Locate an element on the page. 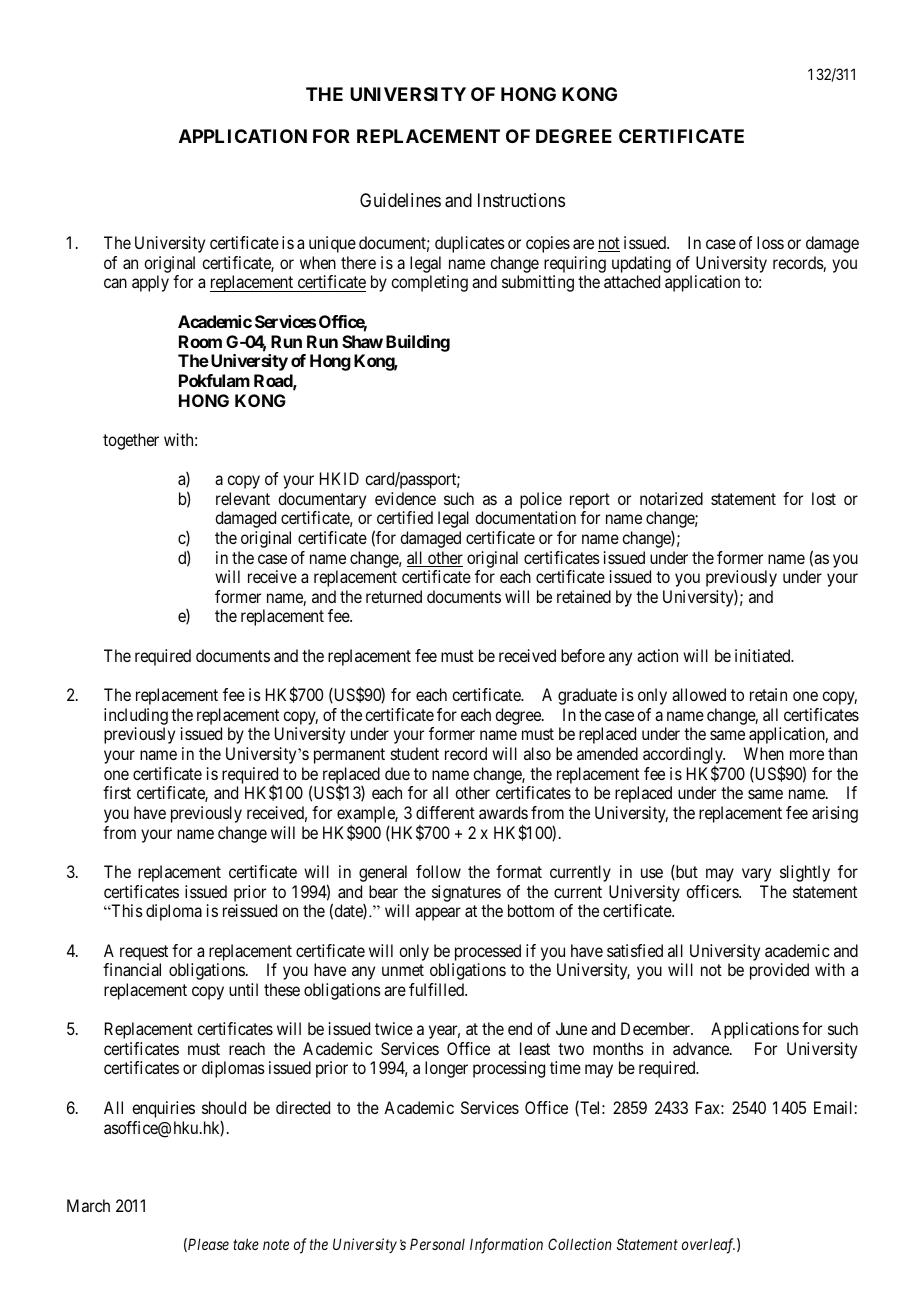 The image size is (924, 1308). apply is located at coordinates (150, 283).
